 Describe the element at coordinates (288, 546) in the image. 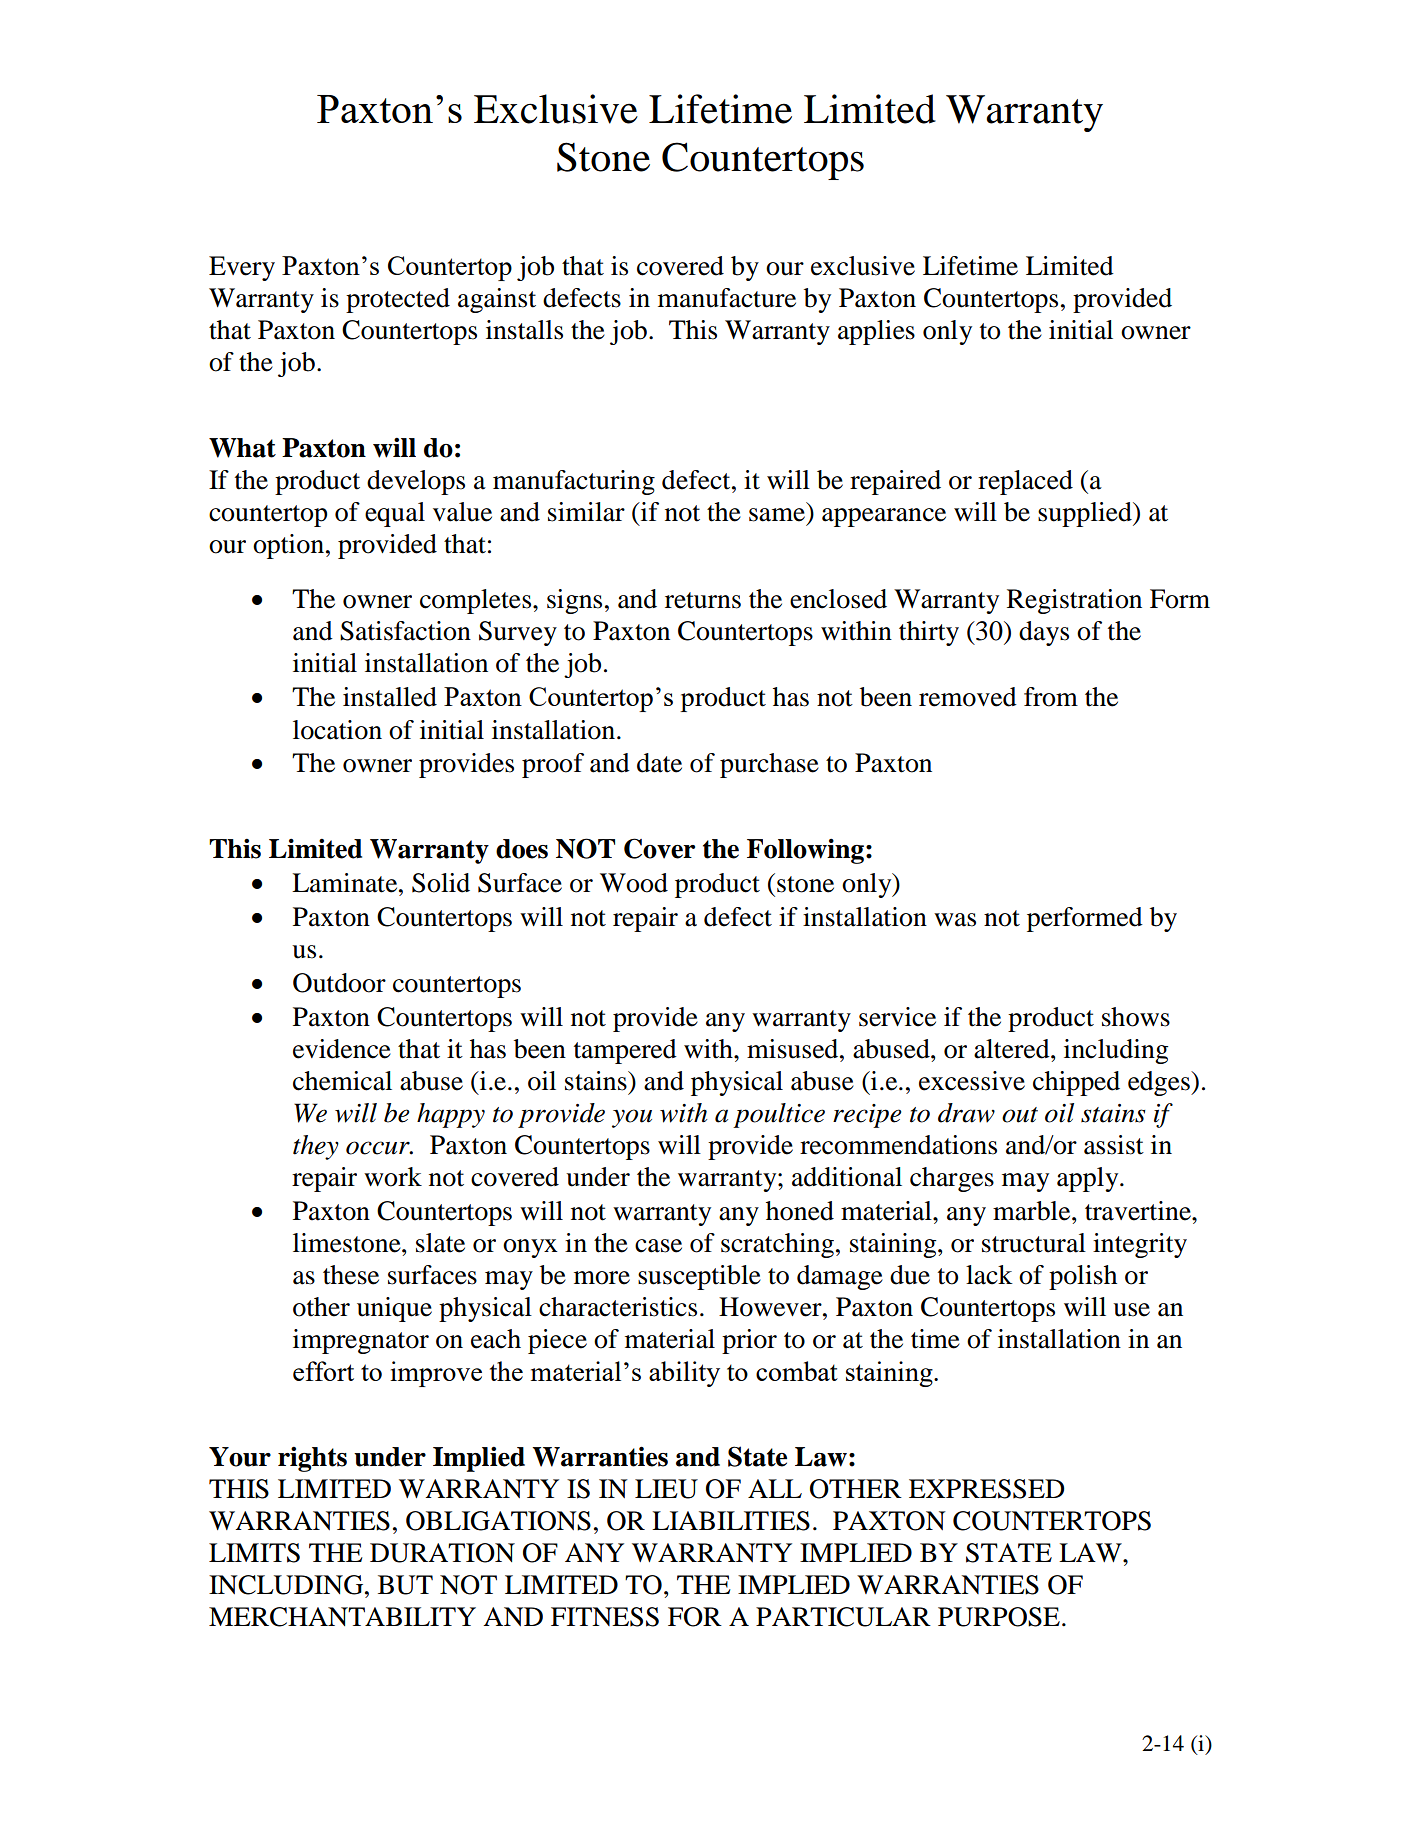

I see `option` at that location.
